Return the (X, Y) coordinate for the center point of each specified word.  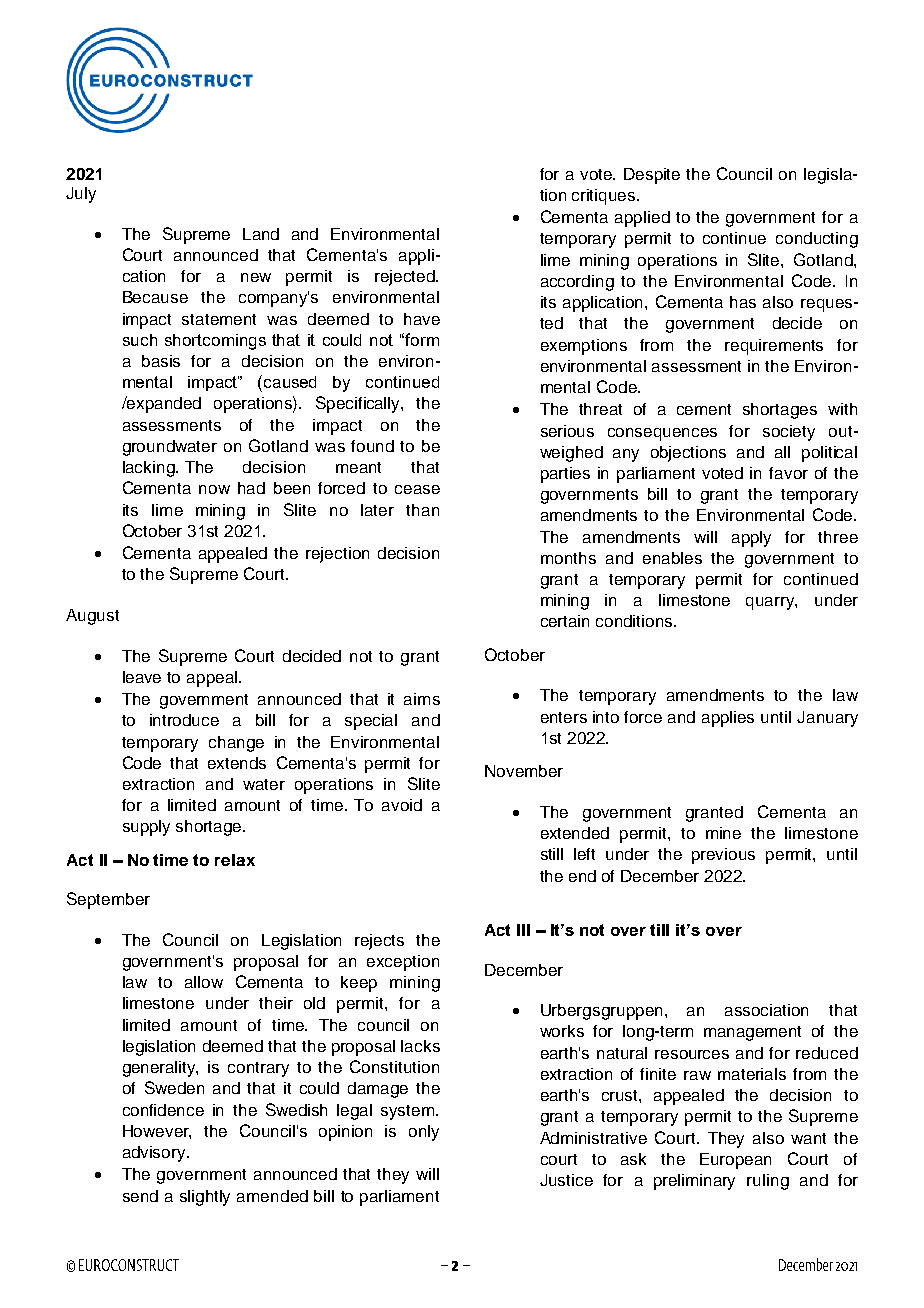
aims (422, 699)
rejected (406, 278)
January (827, 719)
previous (723, 856)
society (789, 433)
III (523, 930)
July (81, 195)
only (424, 1133)
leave (142, 677)
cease (417, 489)
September (108, 900)
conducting (817, 240)
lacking (150, 469)
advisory (155, 1154)
